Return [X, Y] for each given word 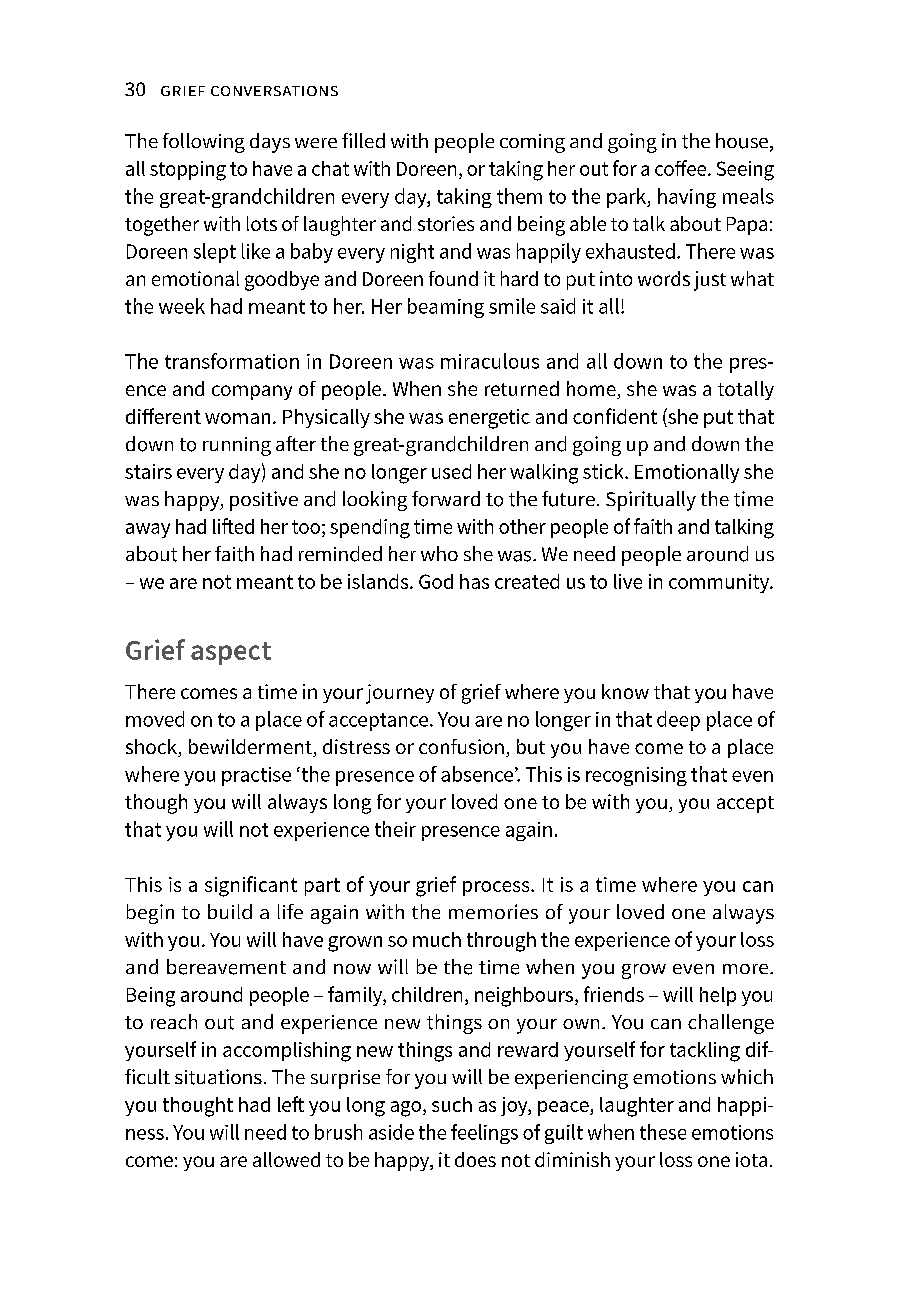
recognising [636, 776]
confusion [461, 746]
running [237, 446]
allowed [286, 1159]
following [204, 143]
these [663, 1132]
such [452, 1104]
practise [256, 776]
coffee [682, 168]
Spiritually [651, 501]
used [451, 471]
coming [532, 143]
